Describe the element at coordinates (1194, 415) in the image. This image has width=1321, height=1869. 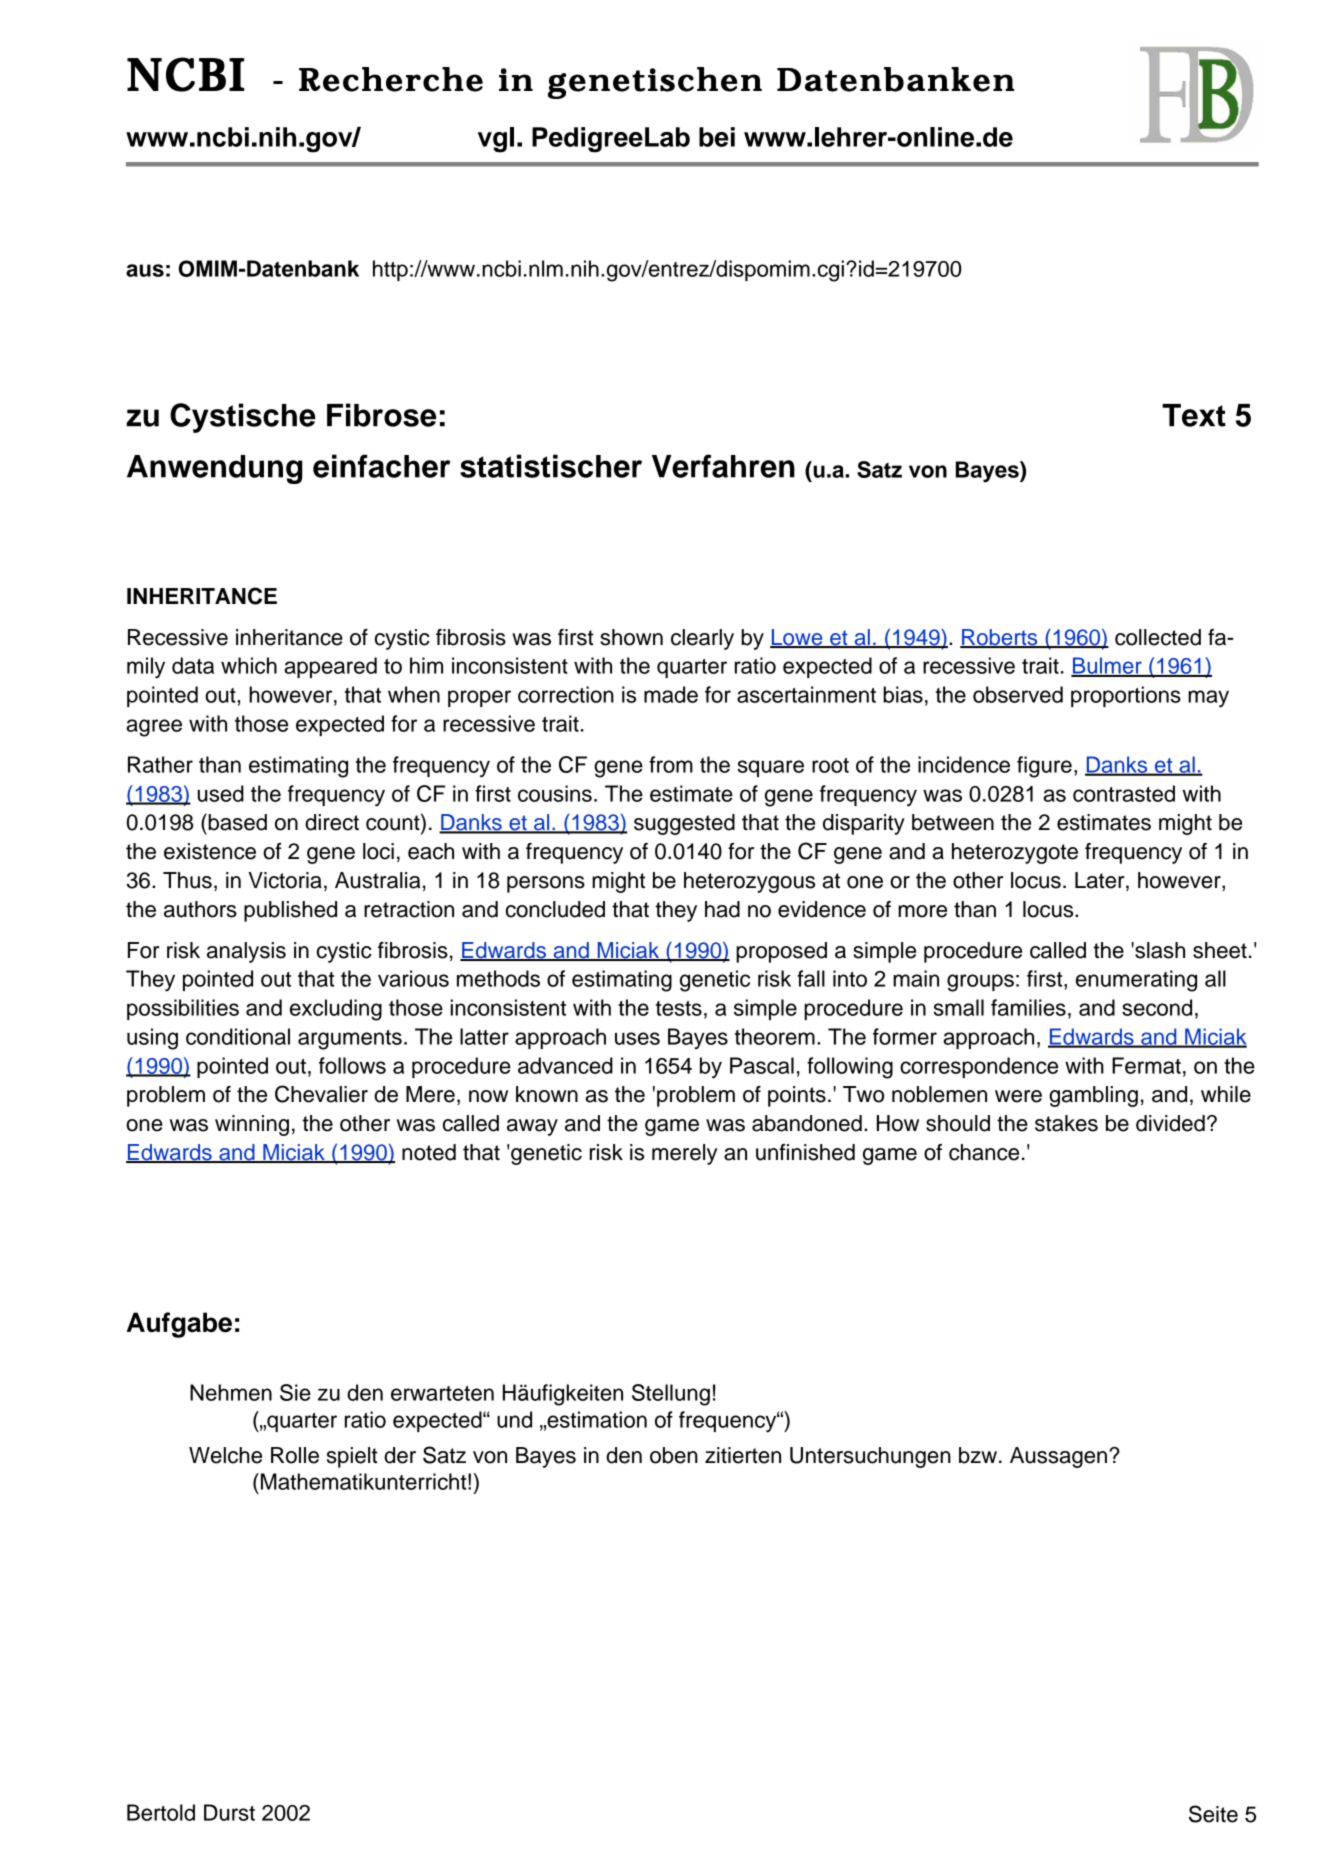
I see `Text` at that location.
